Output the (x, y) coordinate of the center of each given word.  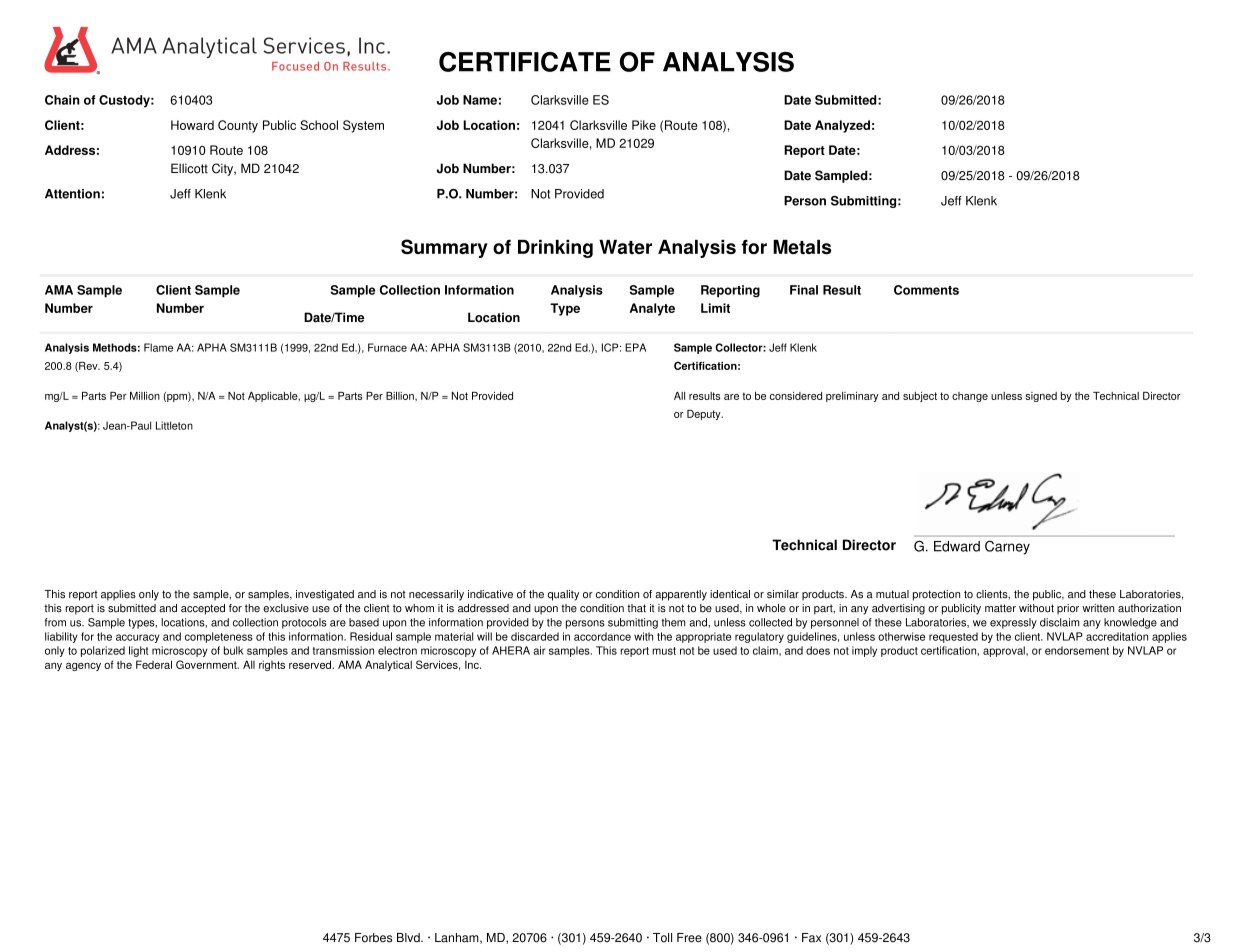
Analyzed (842, 126)
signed (1041, 397)
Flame (158, 347)
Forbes (373, 938)
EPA (635, 347)
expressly (1013, 623)
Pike (644, 125)
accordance (602, 636)
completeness (219, 637)
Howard (192, 125)
